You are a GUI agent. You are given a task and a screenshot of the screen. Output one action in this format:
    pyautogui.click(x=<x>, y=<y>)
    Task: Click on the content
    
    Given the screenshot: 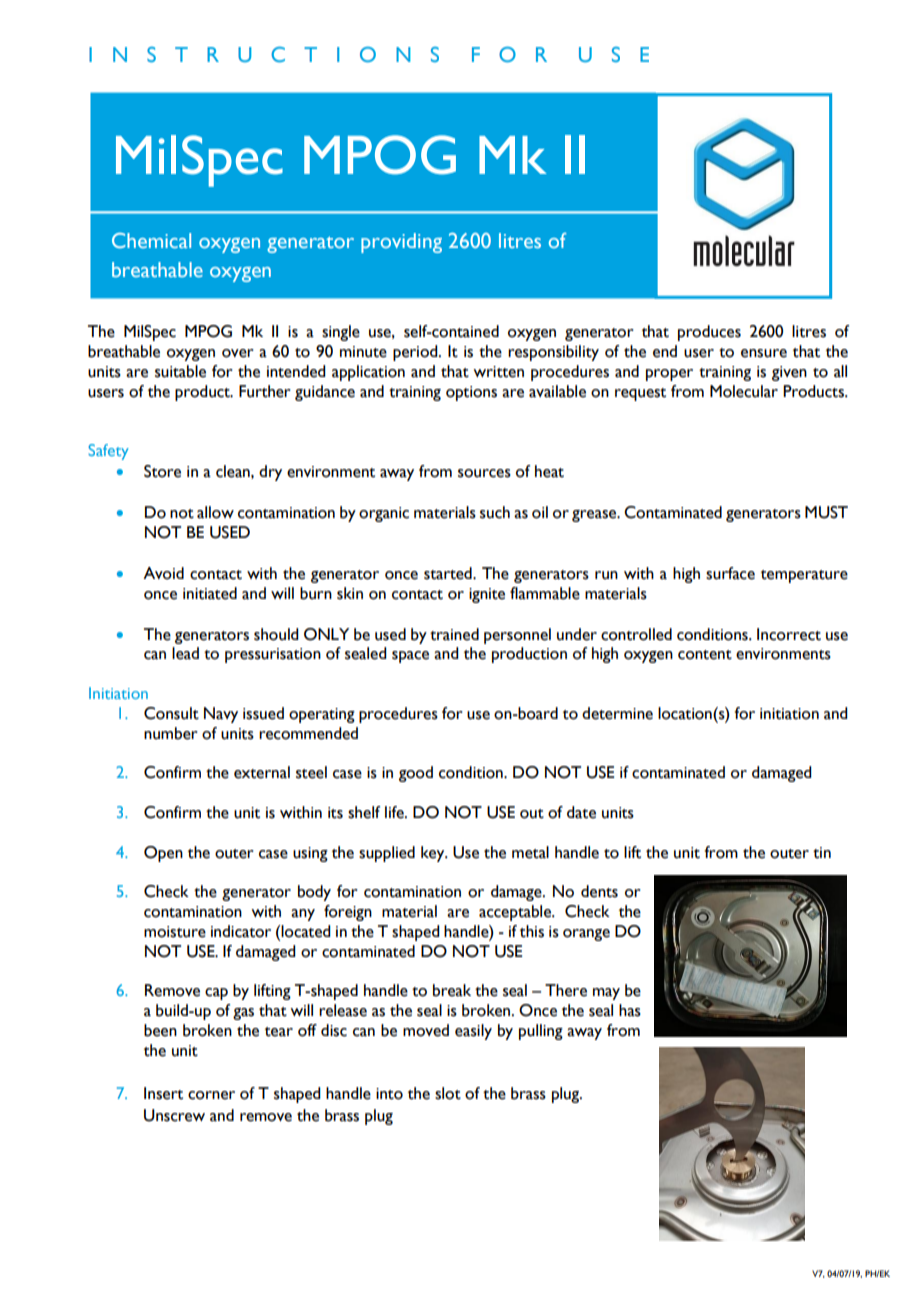 What is the action you would take?
    pyautogui.click(x=705, y=655)
